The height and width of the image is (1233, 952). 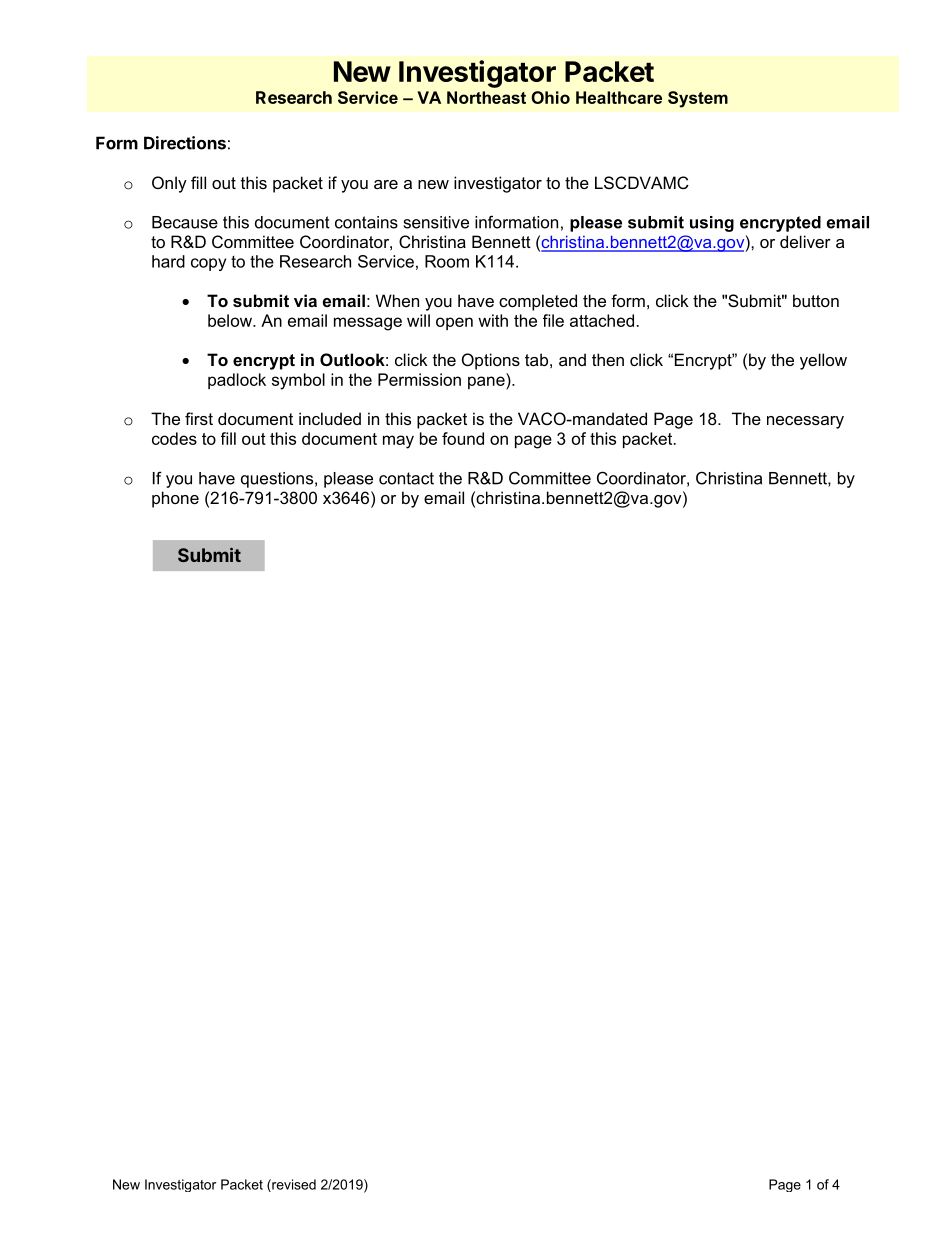 I want to click on System, so click(x=698, y=99).
